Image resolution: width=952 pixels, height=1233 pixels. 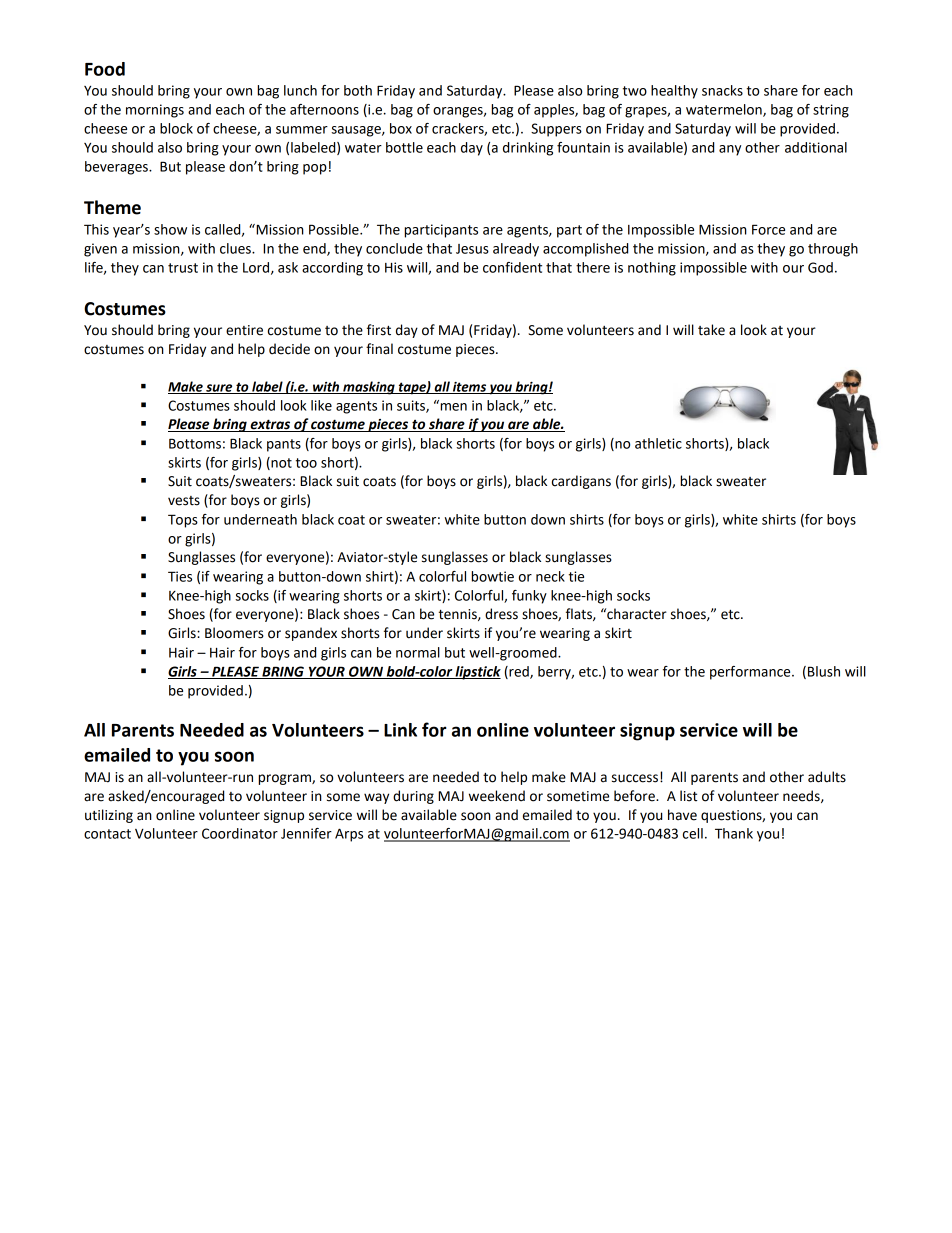 What do you see at coordinates (658, 443) in the document?
I see `athletic` at bounding box center [658, 443].
